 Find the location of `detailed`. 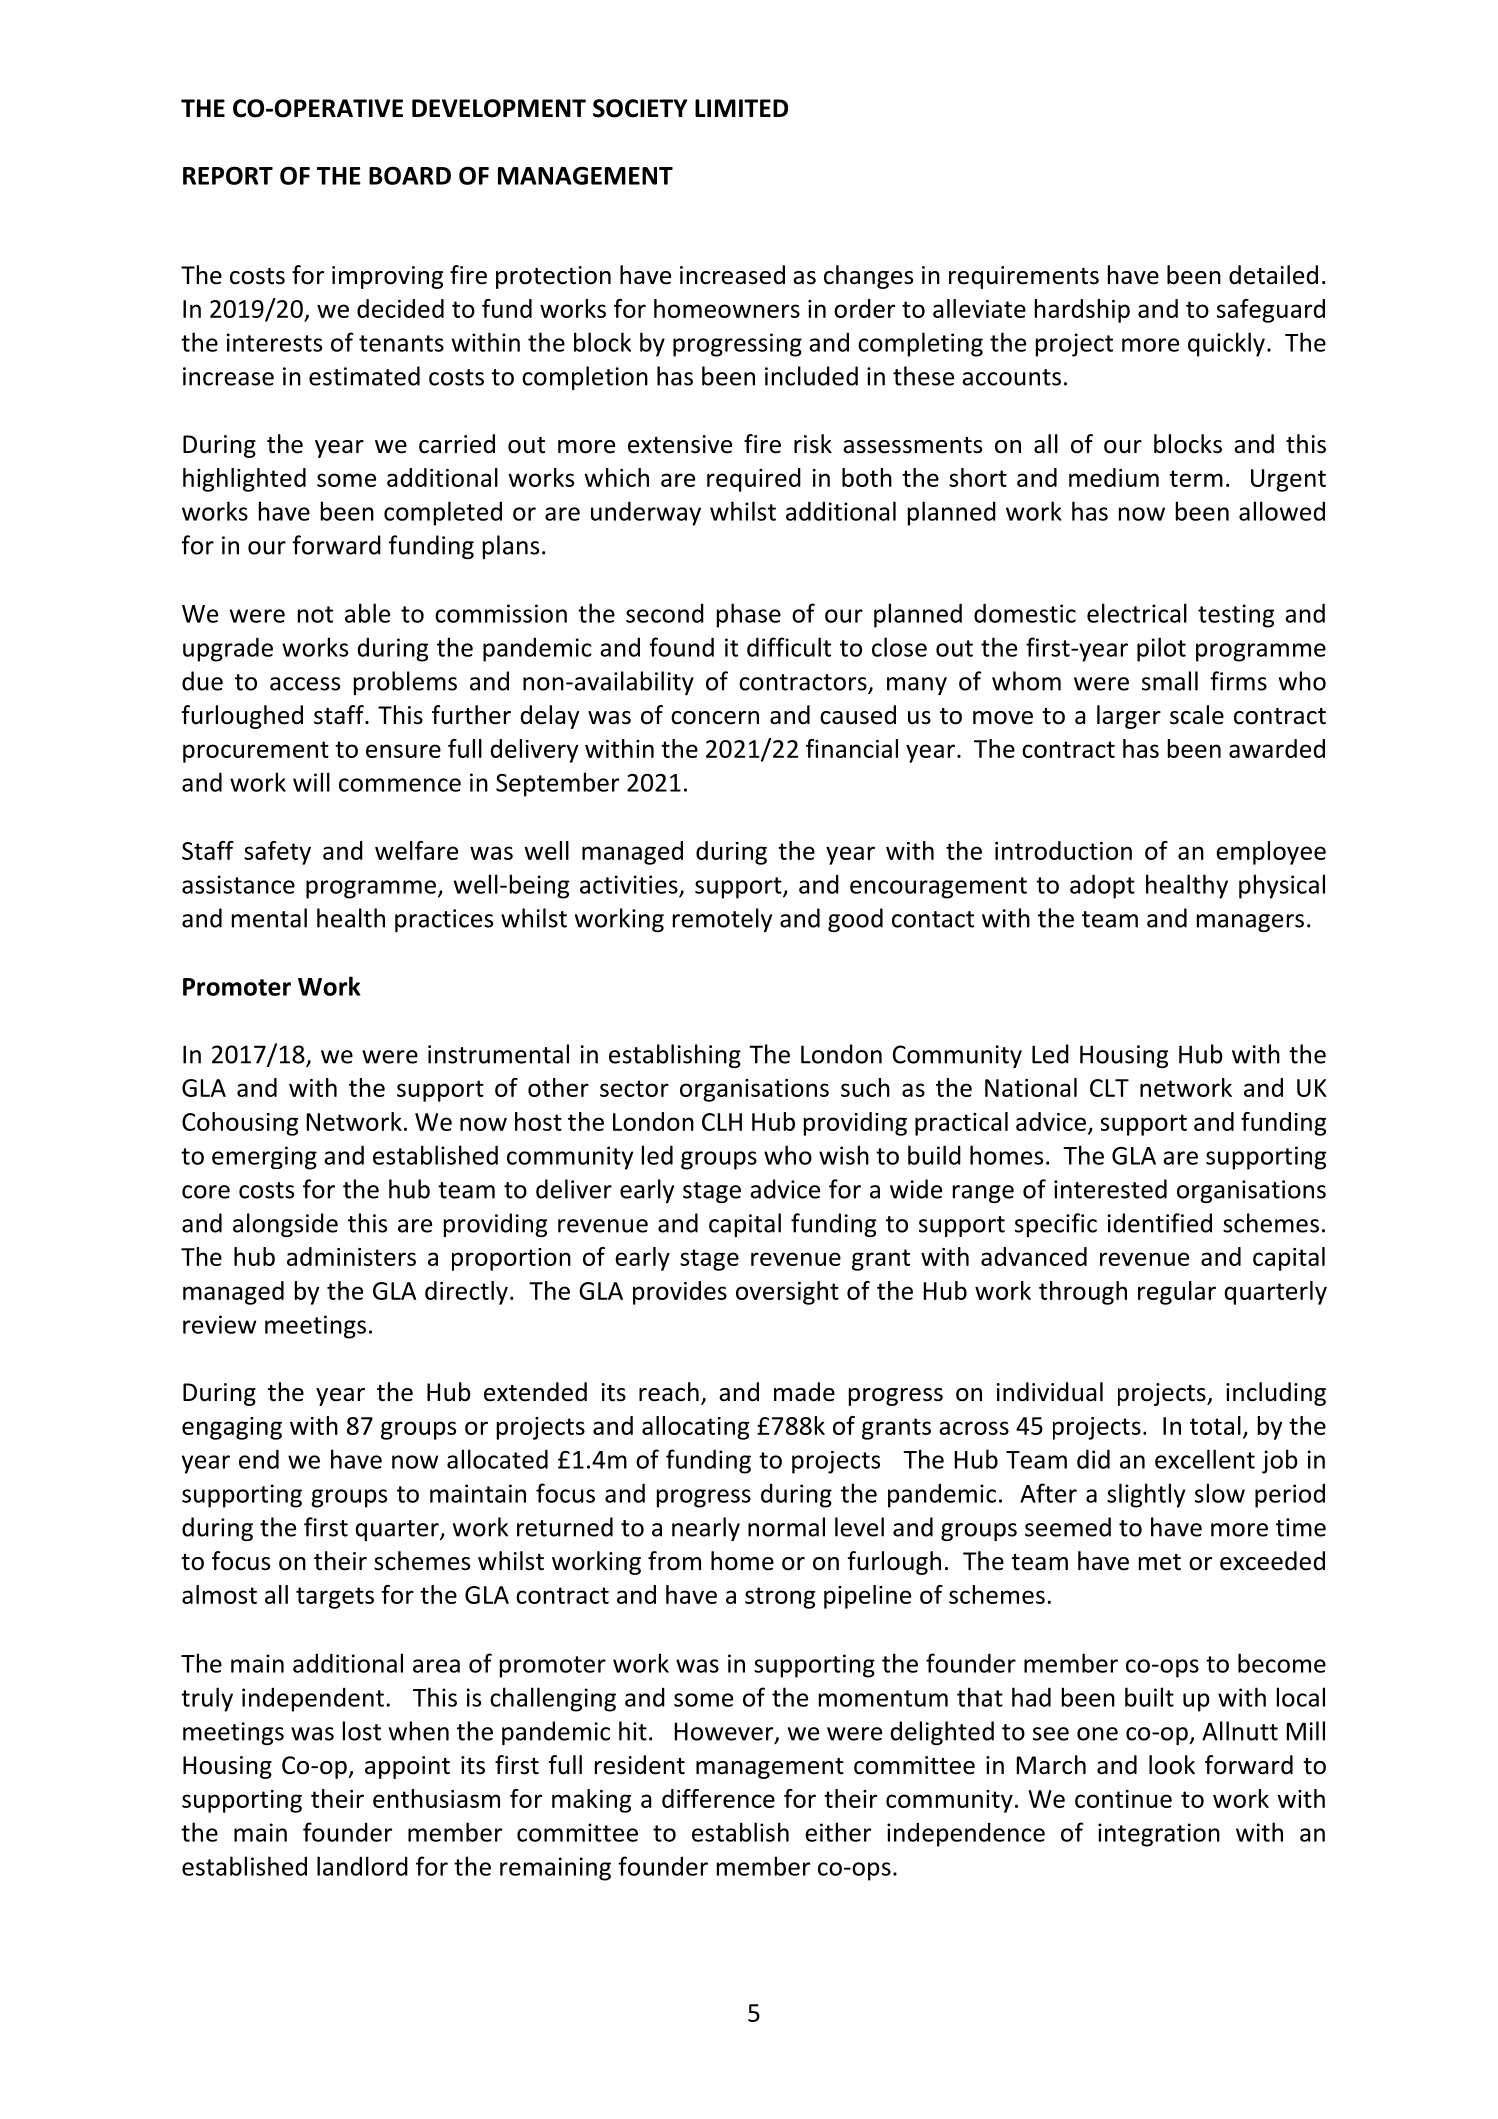

detailed is located at coordinates (1273, 275).
